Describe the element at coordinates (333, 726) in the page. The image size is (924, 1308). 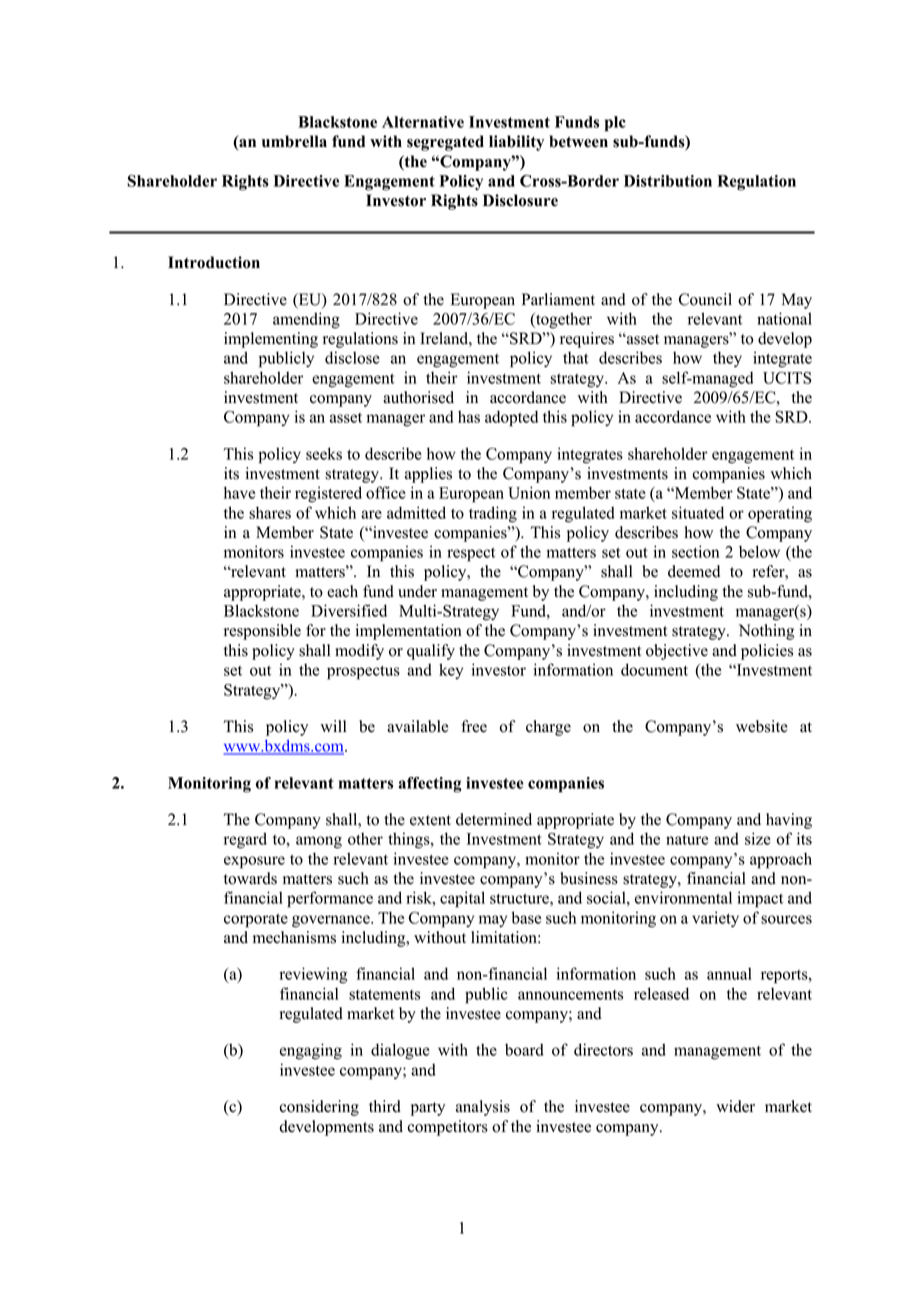
I see `will` at that location.
